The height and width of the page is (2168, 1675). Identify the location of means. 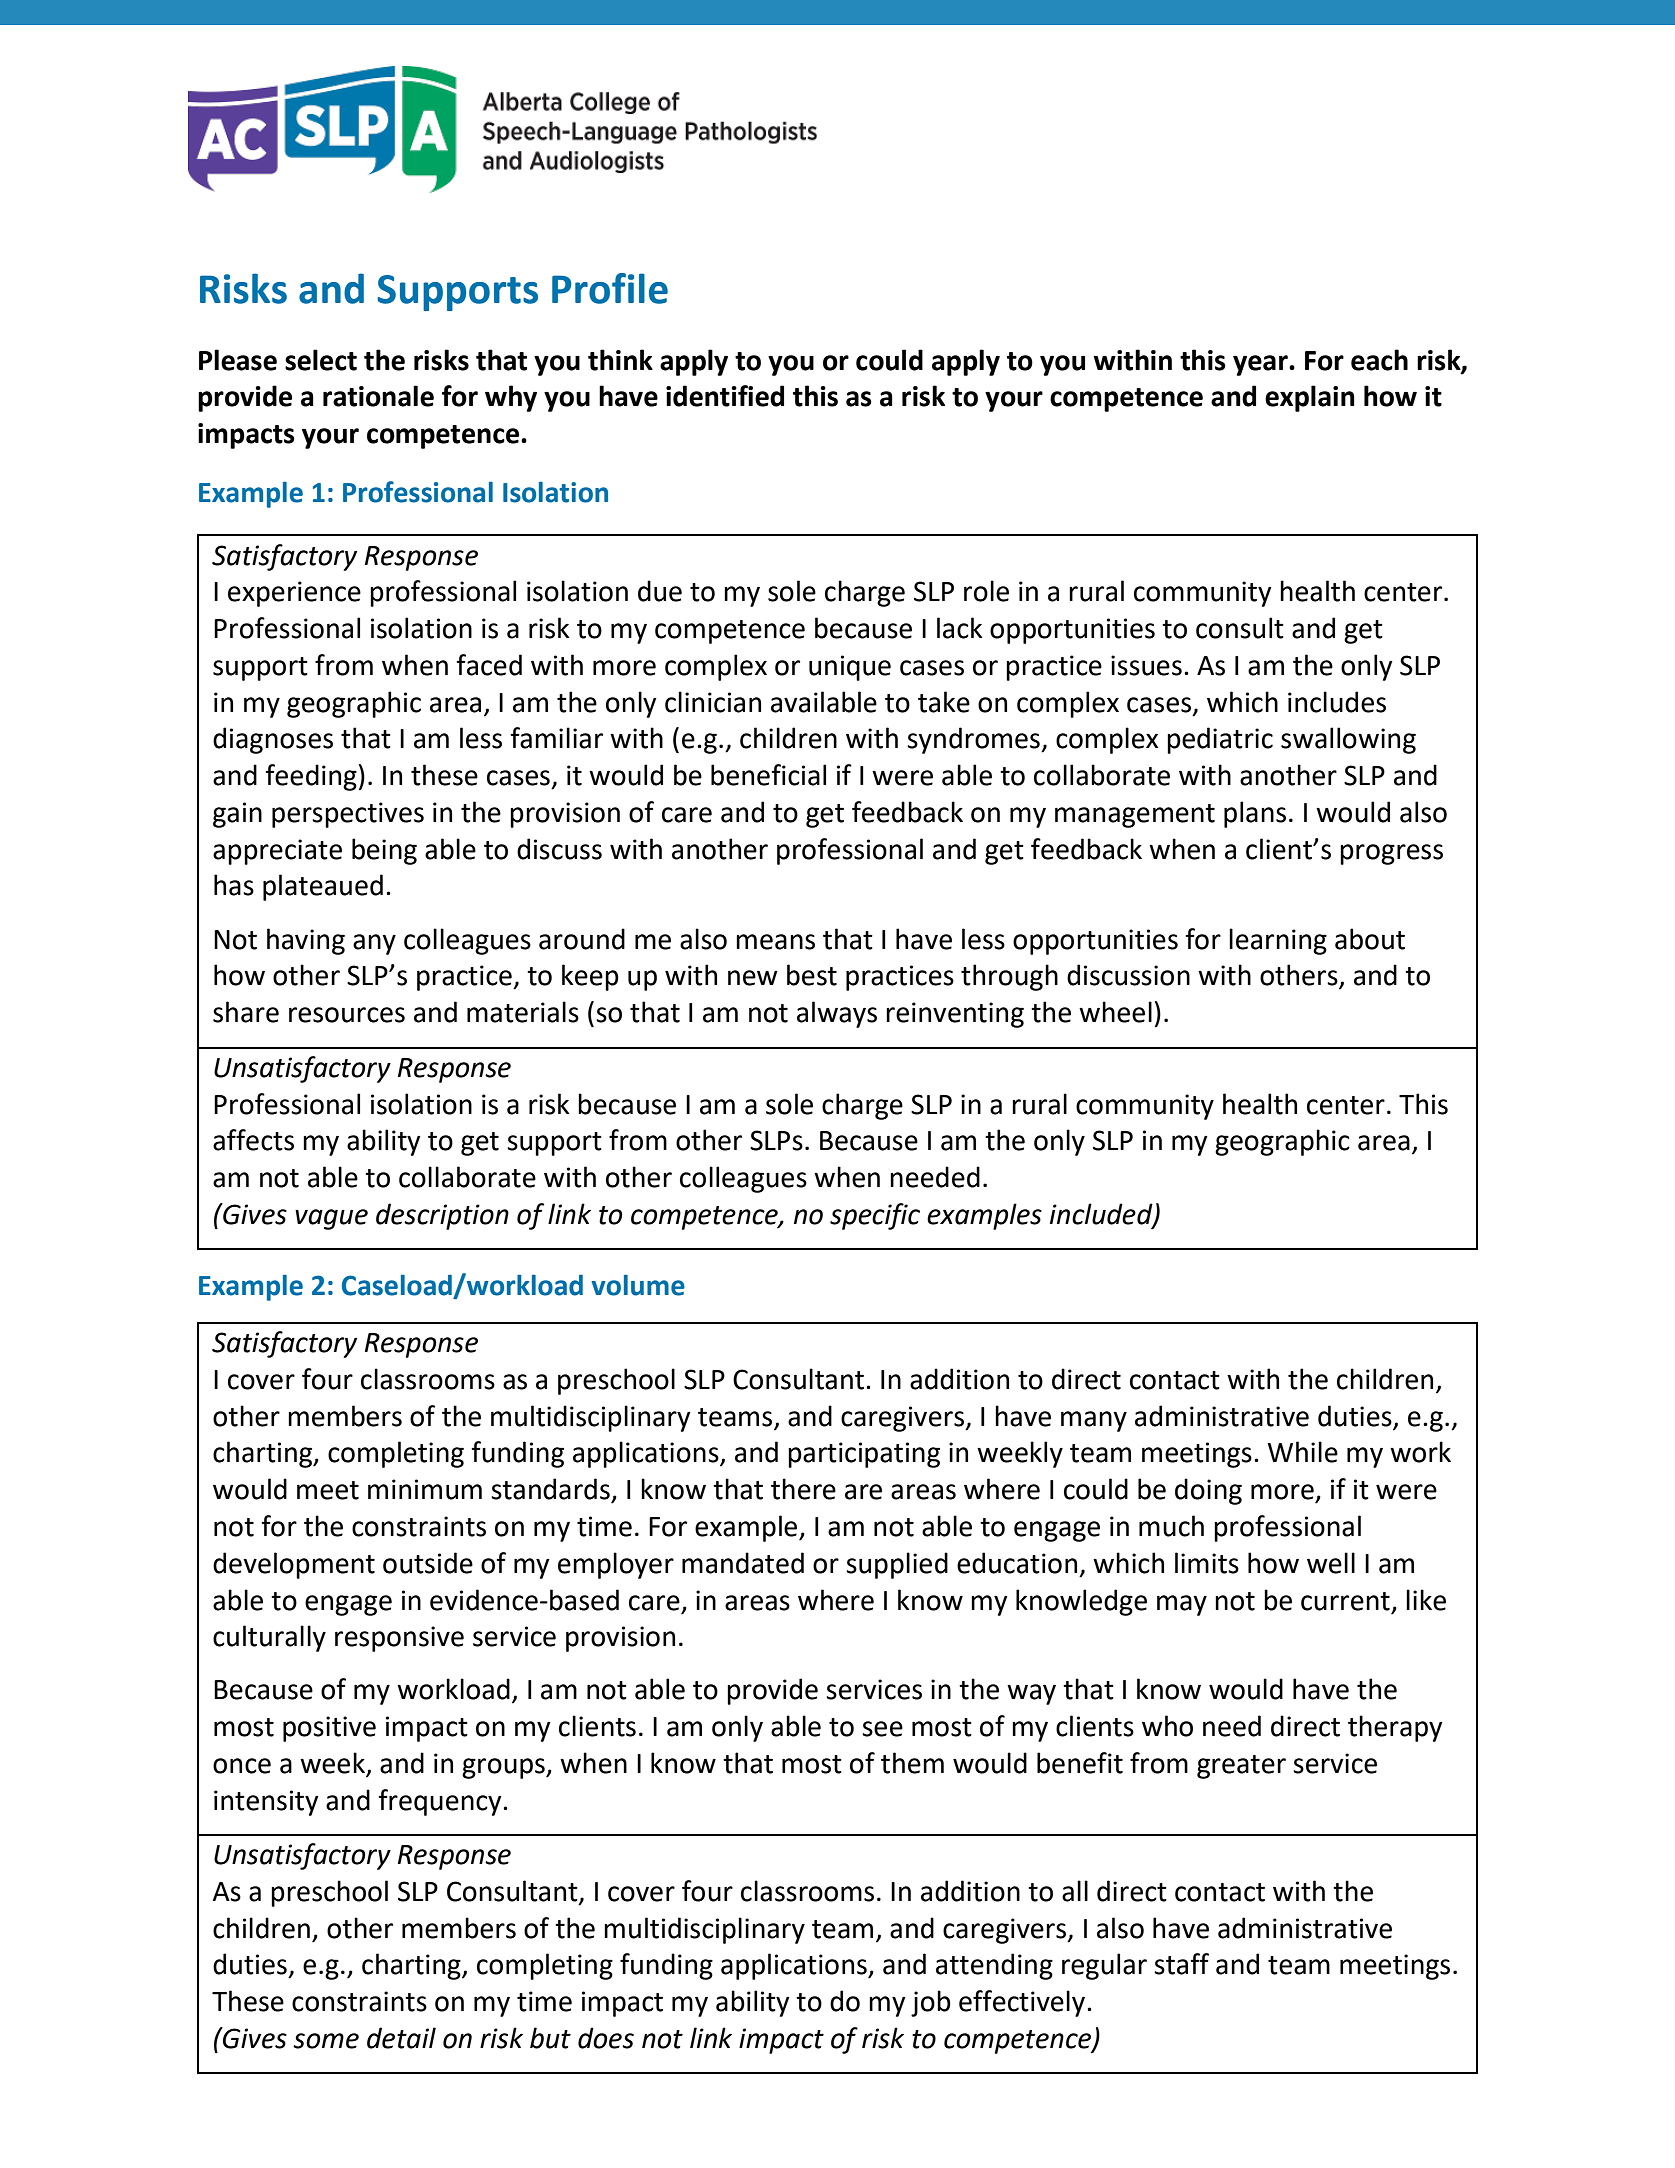
(775, 942).
